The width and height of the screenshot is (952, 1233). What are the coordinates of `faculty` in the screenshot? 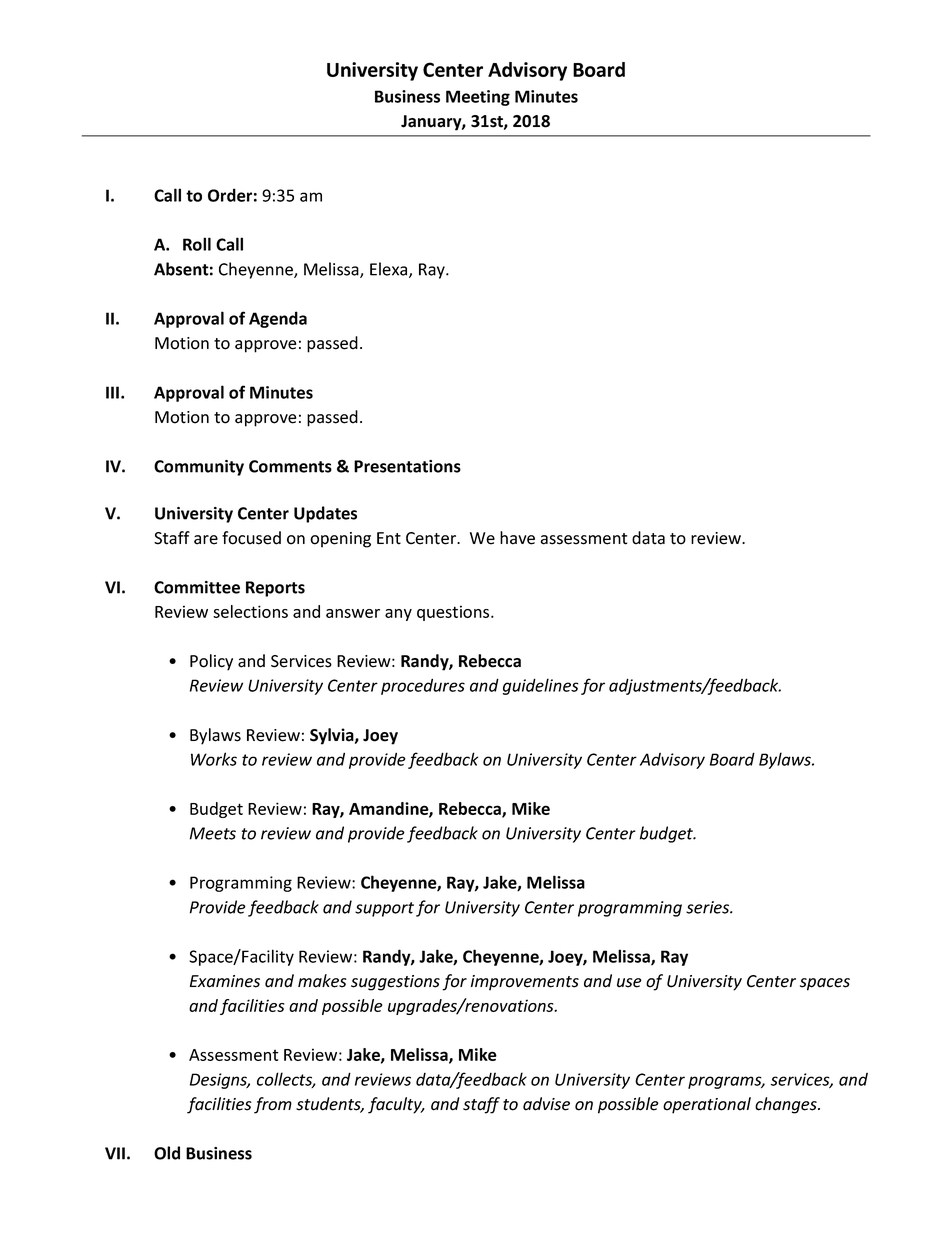 It's located at (396, 1105).
